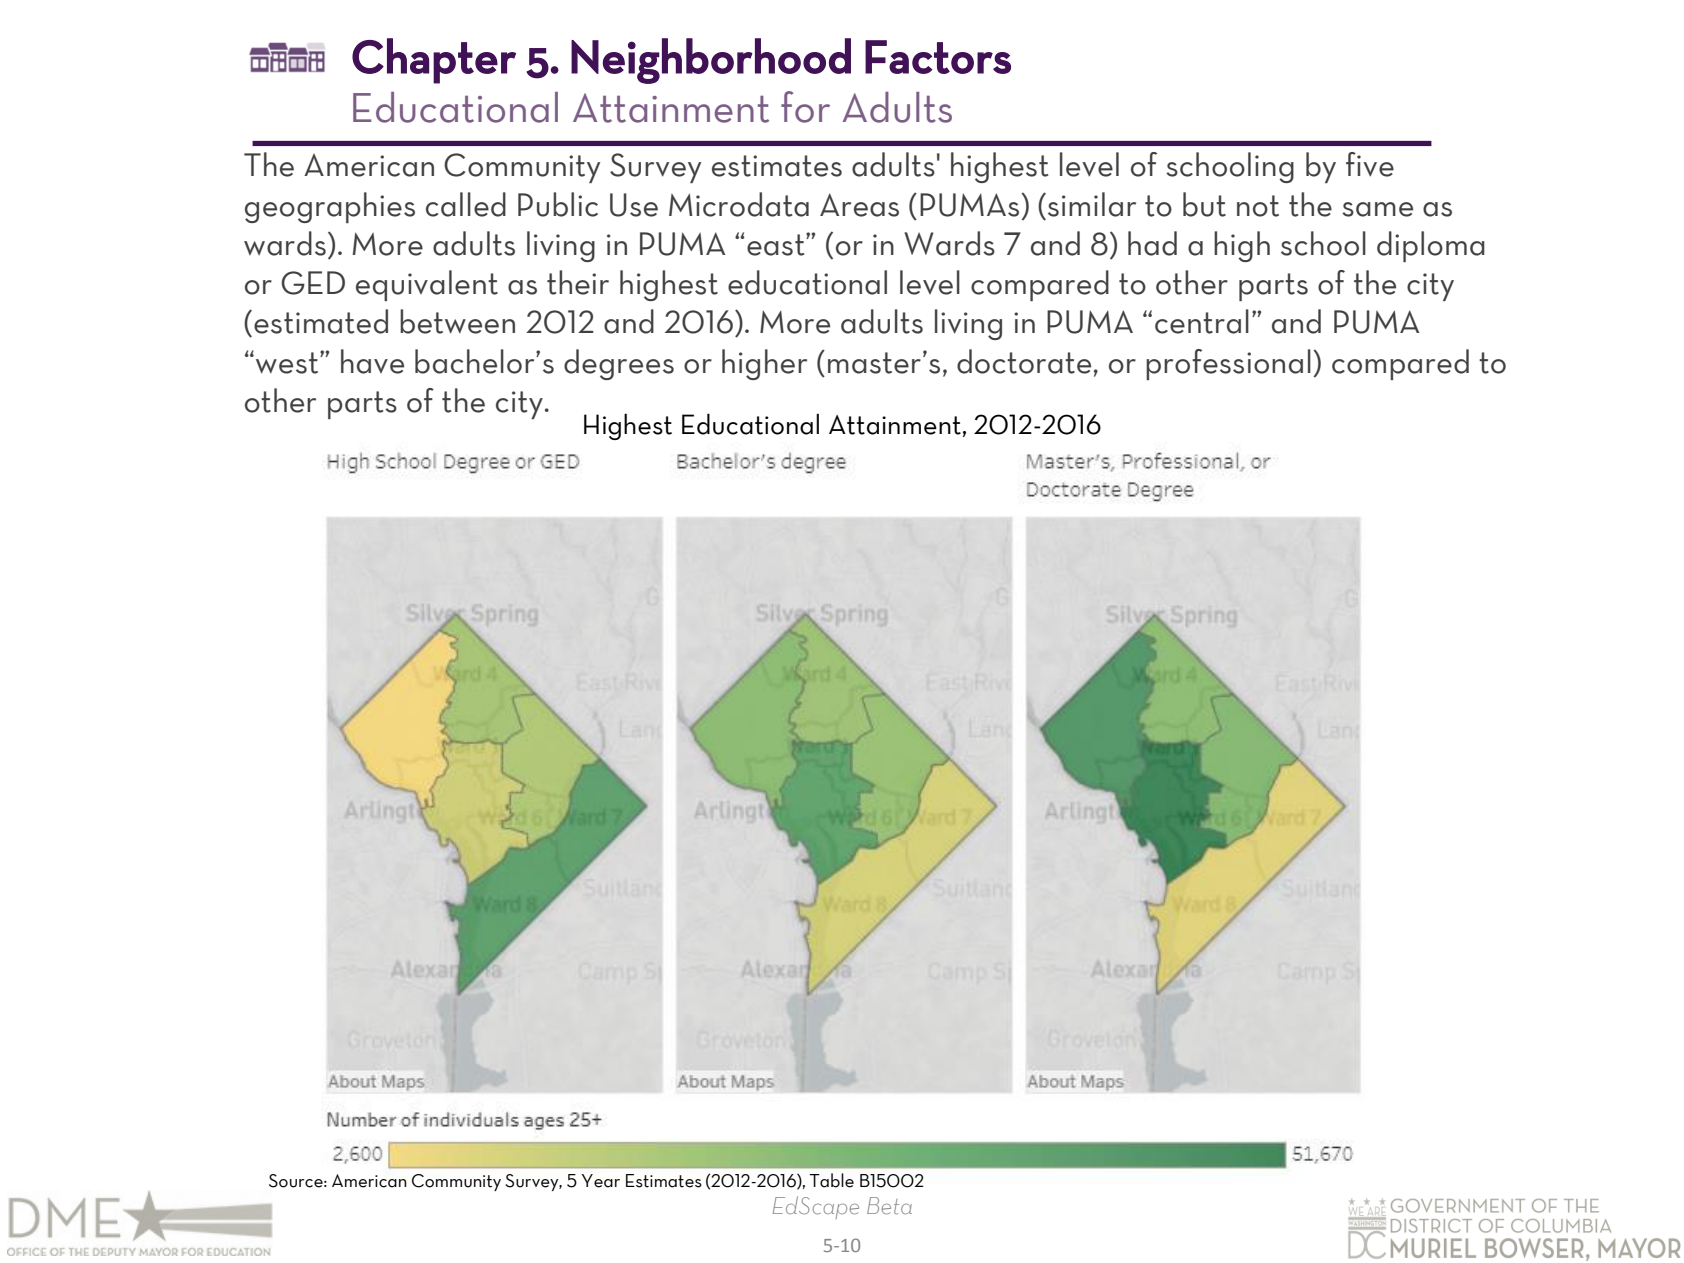 Image resolution: width=1684 pixels, height=1263 pixels. Describe the element at coordinates (1228, 364) in the document. I see `professional` at that location.
